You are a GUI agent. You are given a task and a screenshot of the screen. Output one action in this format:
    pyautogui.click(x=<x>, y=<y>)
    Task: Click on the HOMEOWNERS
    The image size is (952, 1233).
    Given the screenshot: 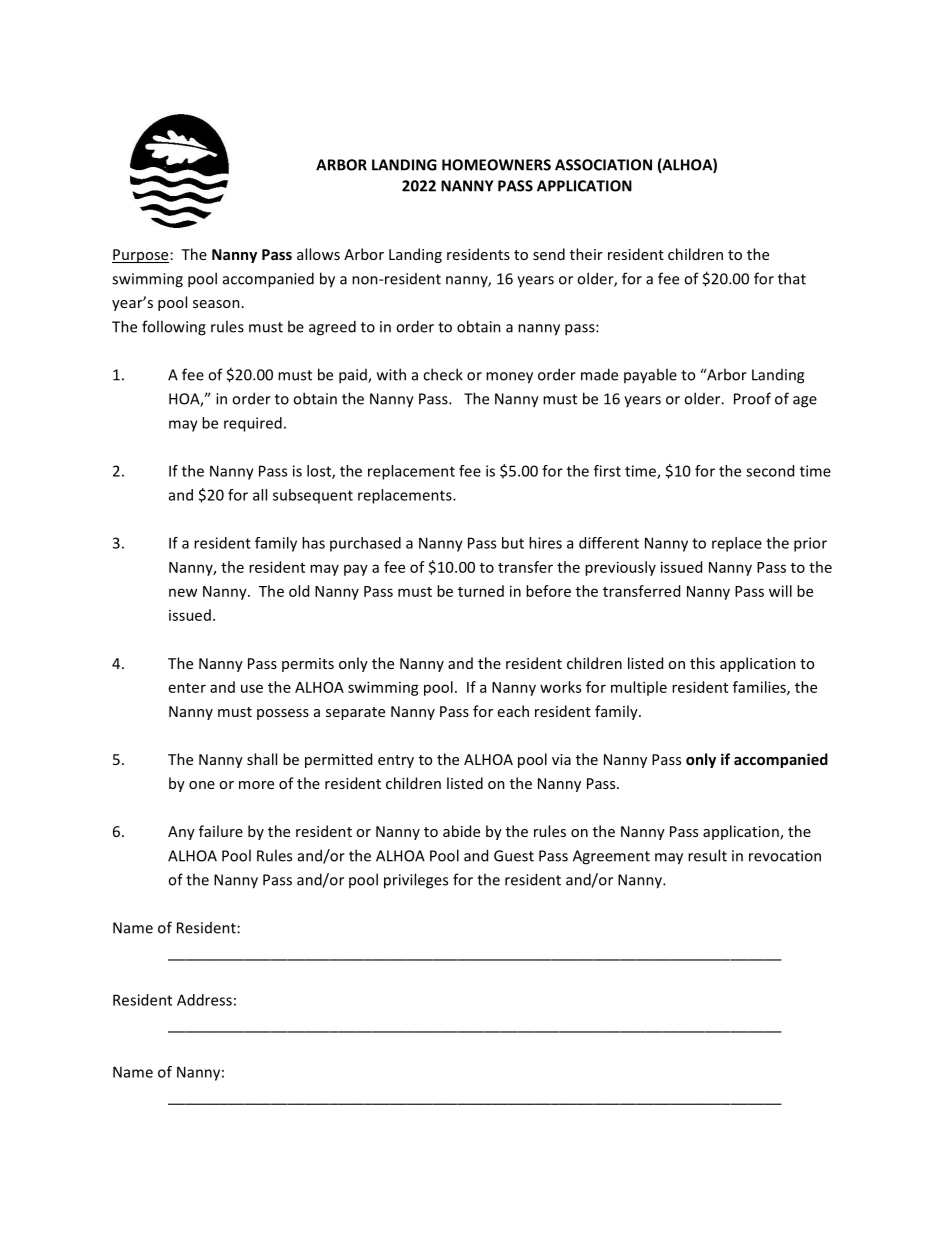 What is the action you would take?
    pyautogui.click(x=496, y=165)
